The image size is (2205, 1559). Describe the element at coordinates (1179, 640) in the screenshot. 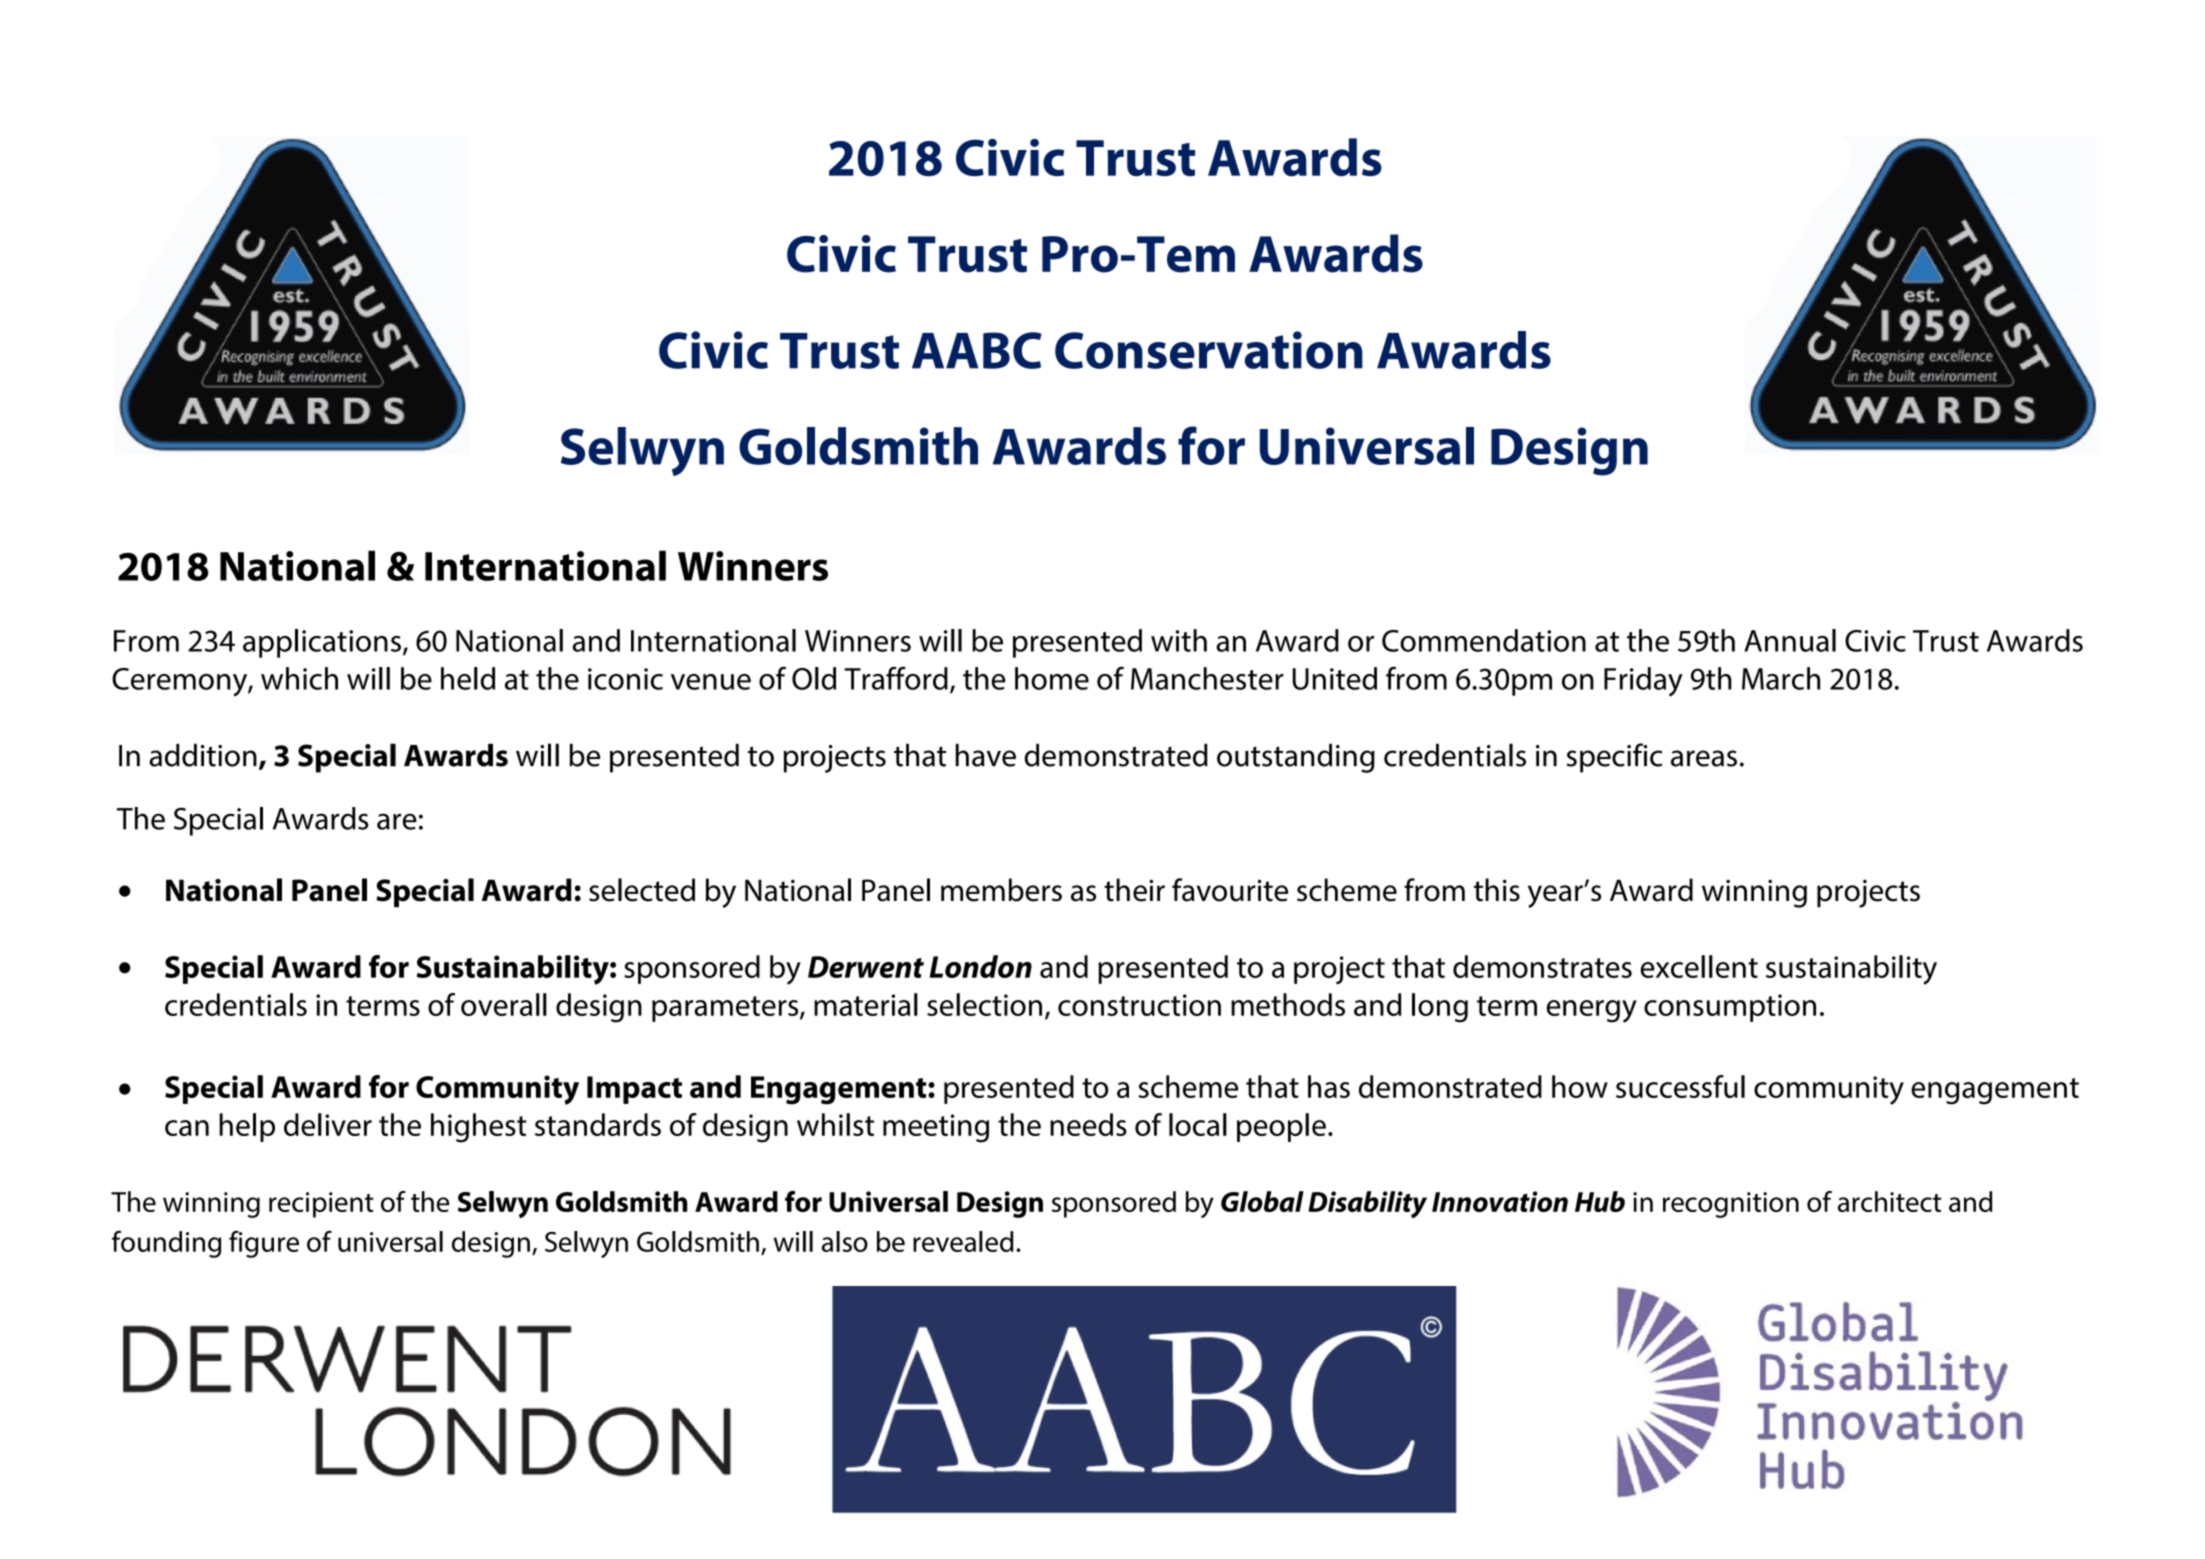

I see `with` at that location.
